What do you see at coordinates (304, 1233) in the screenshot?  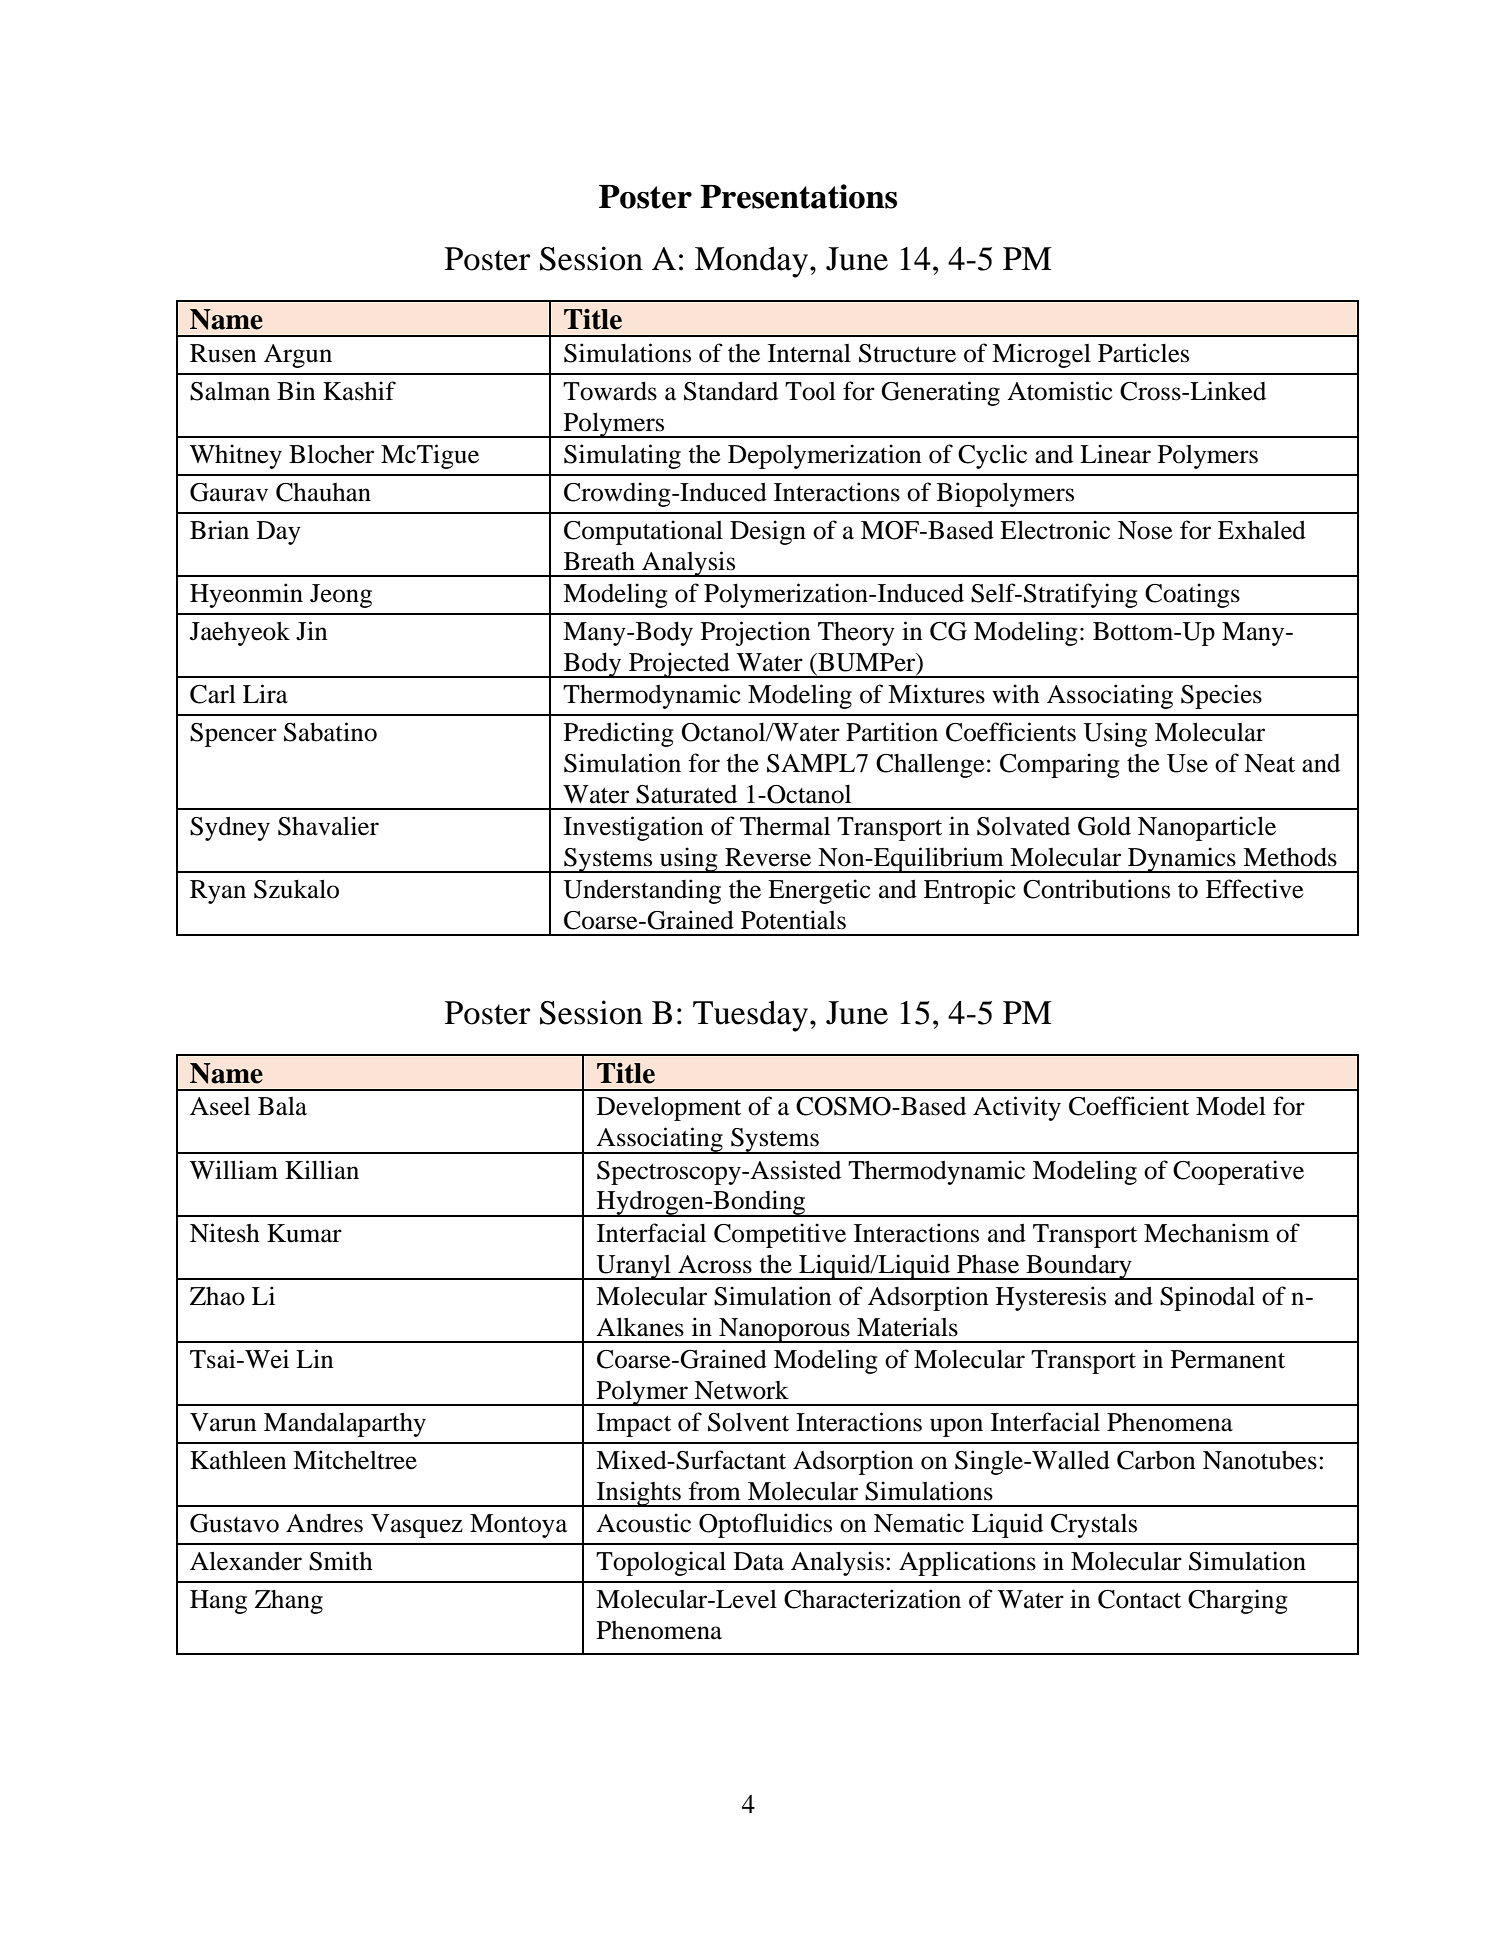 I see `Kumar` at bounding box center [304, 1233].
